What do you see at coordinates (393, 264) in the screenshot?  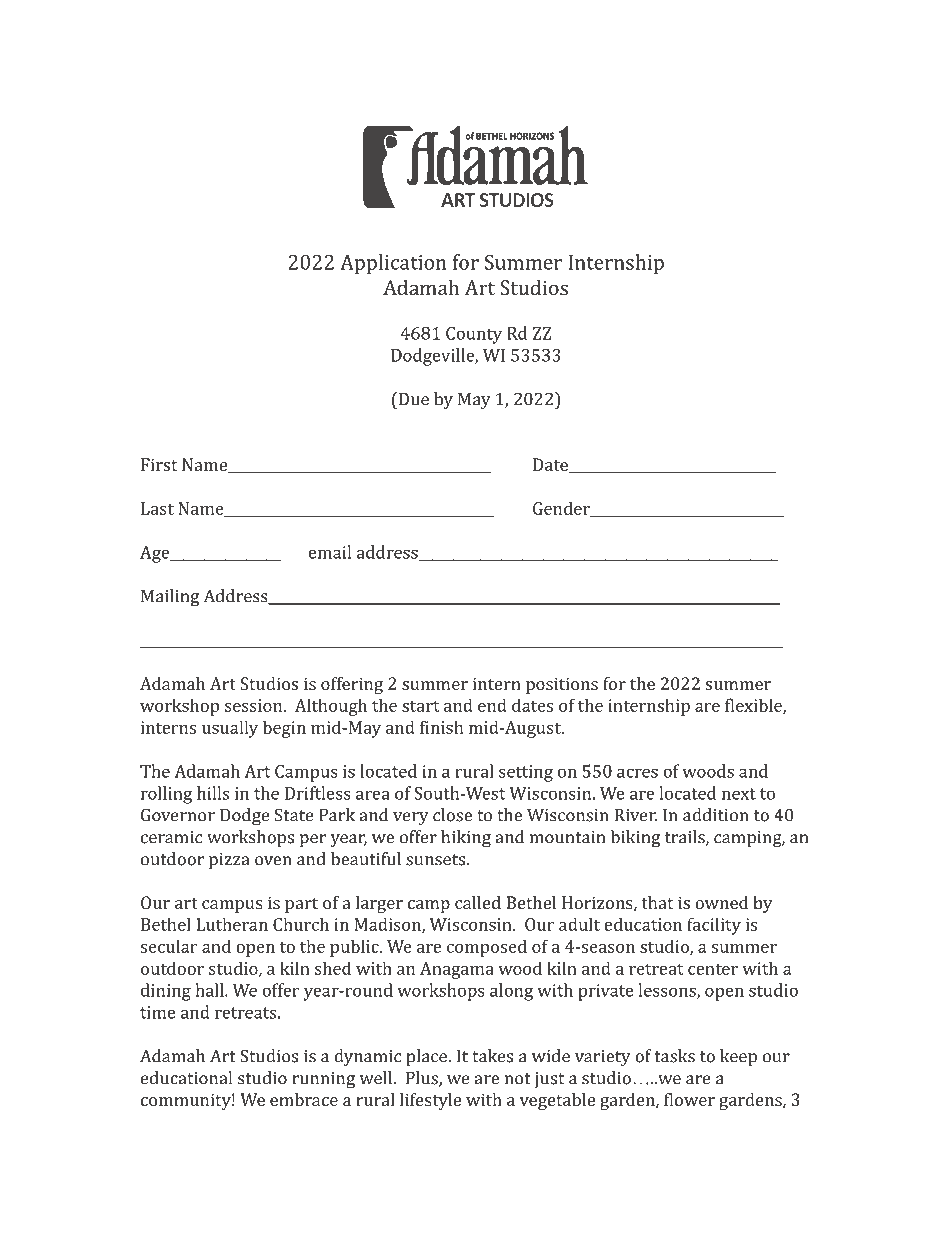 I see `Application` at bounding box center [393, 264].
